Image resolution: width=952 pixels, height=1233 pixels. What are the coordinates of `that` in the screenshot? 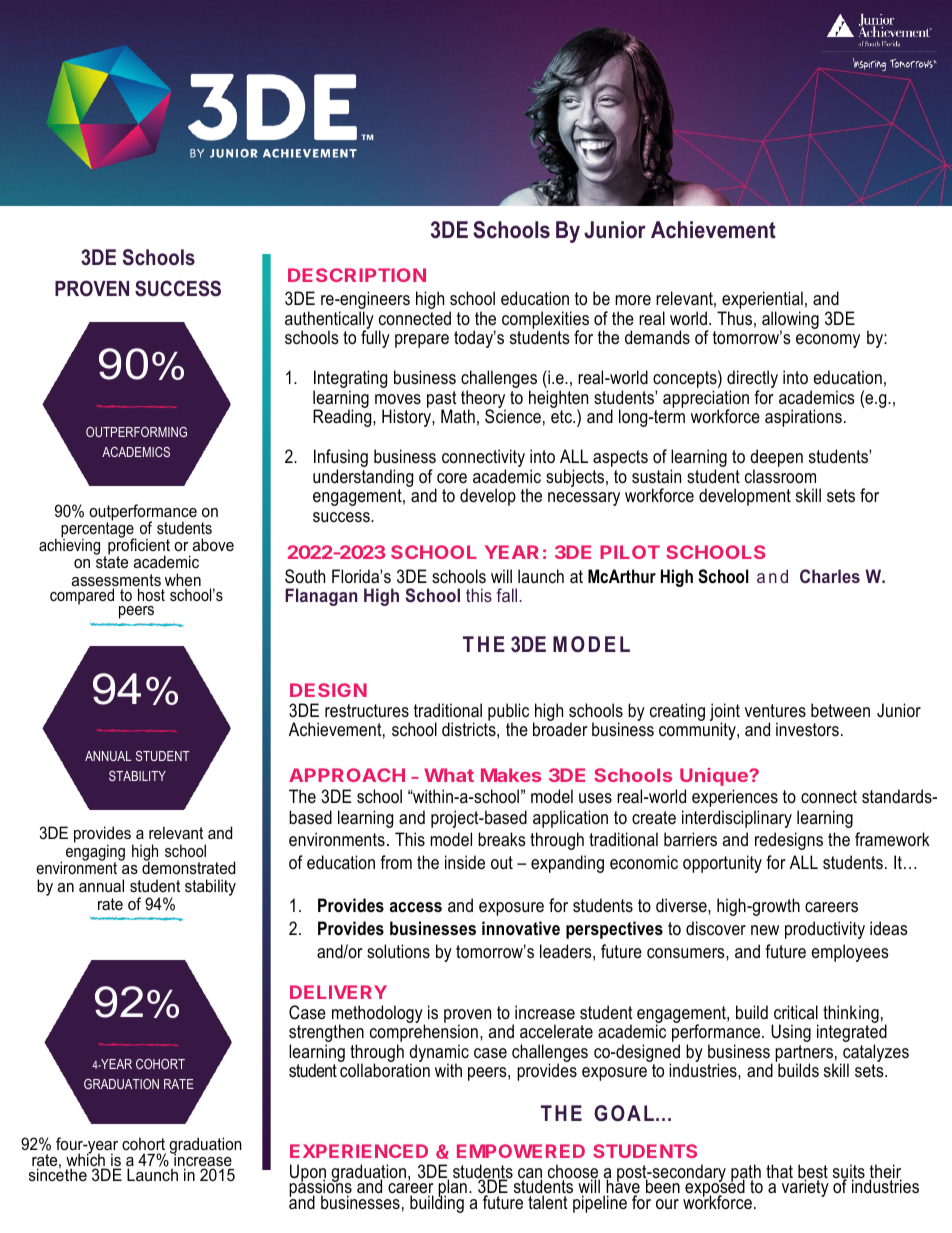 It's located at (779, 1171).
